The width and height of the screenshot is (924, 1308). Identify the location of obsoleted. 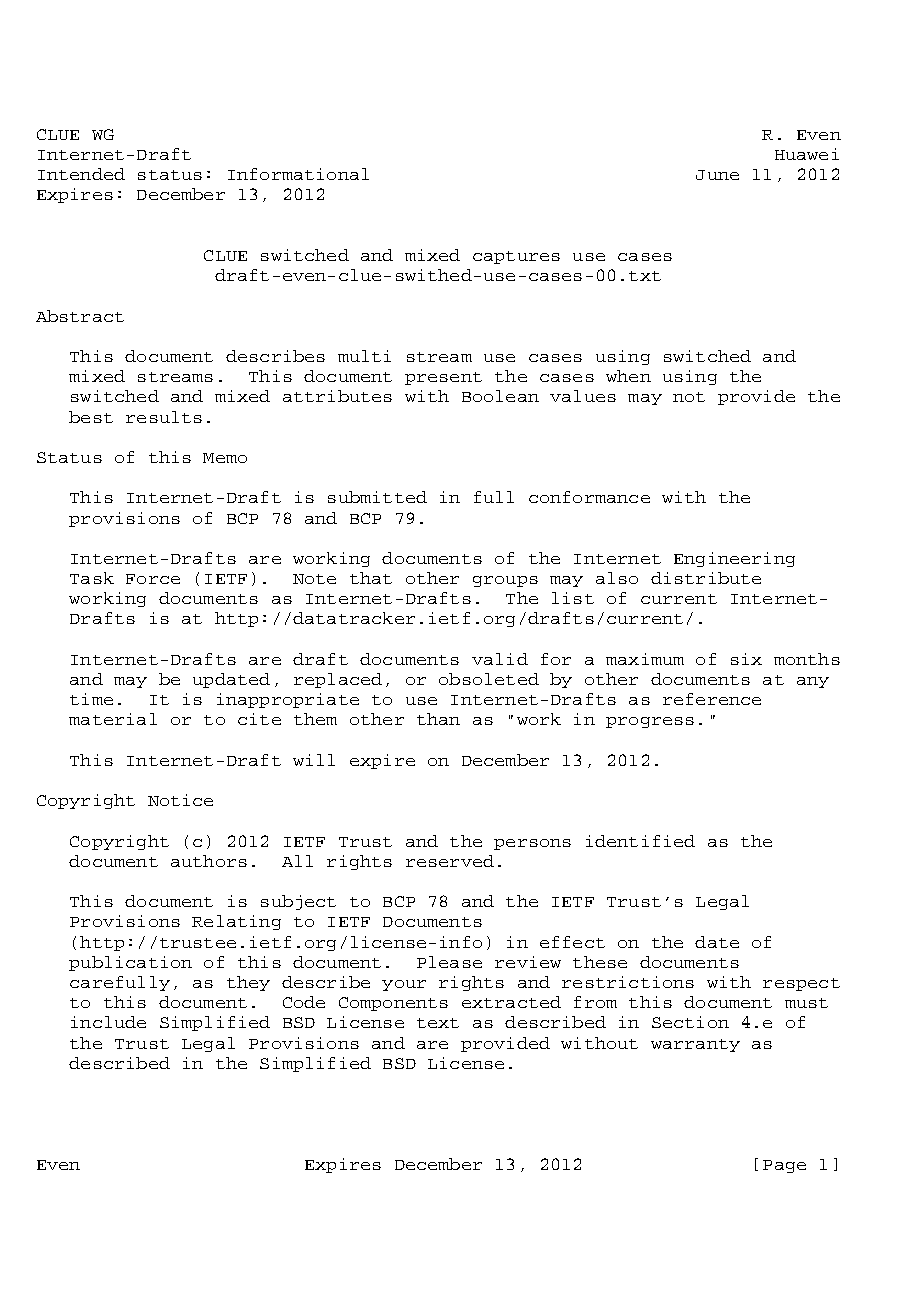
(489, 679).
